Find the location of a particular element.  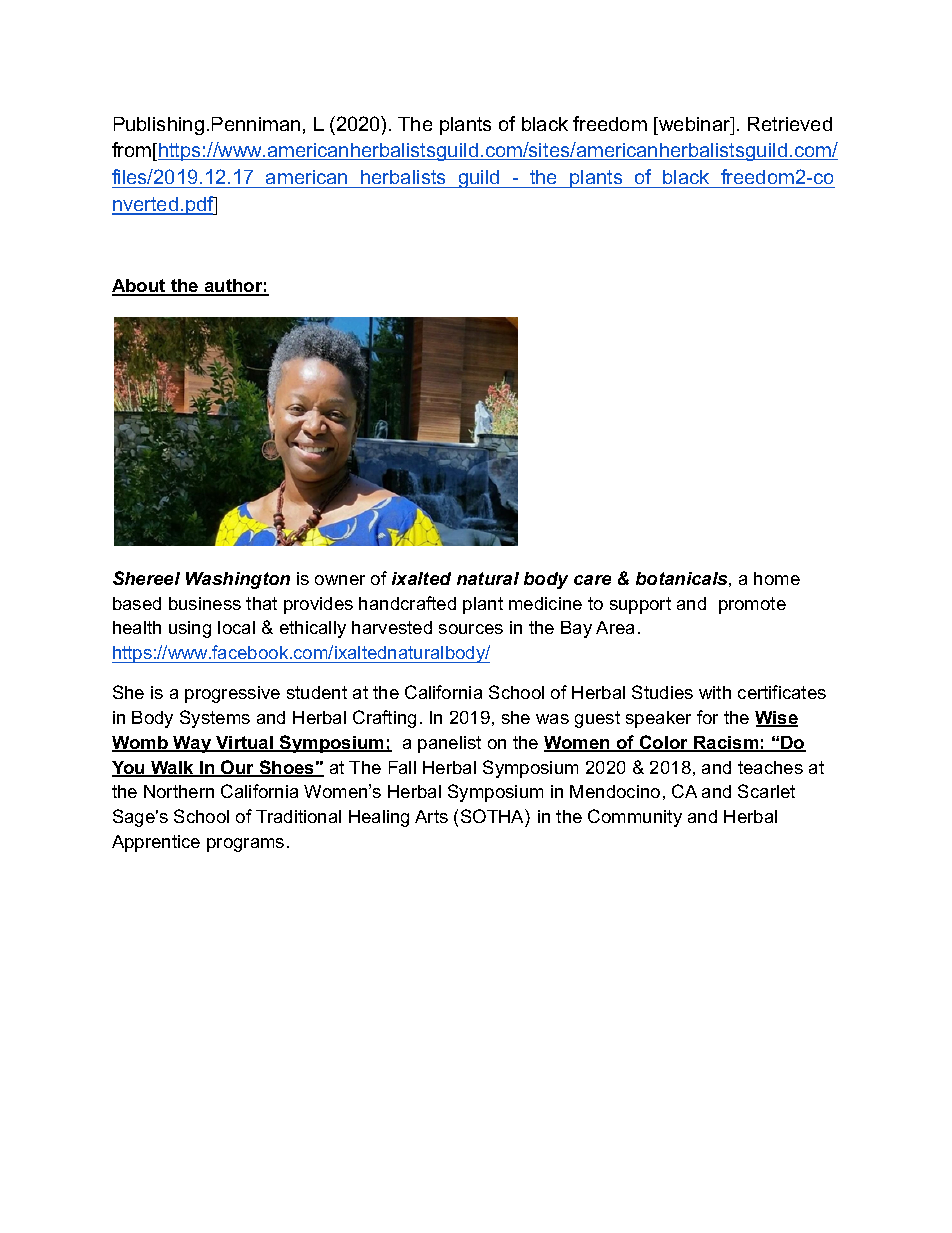

About is located at coordinates (140, 287).
